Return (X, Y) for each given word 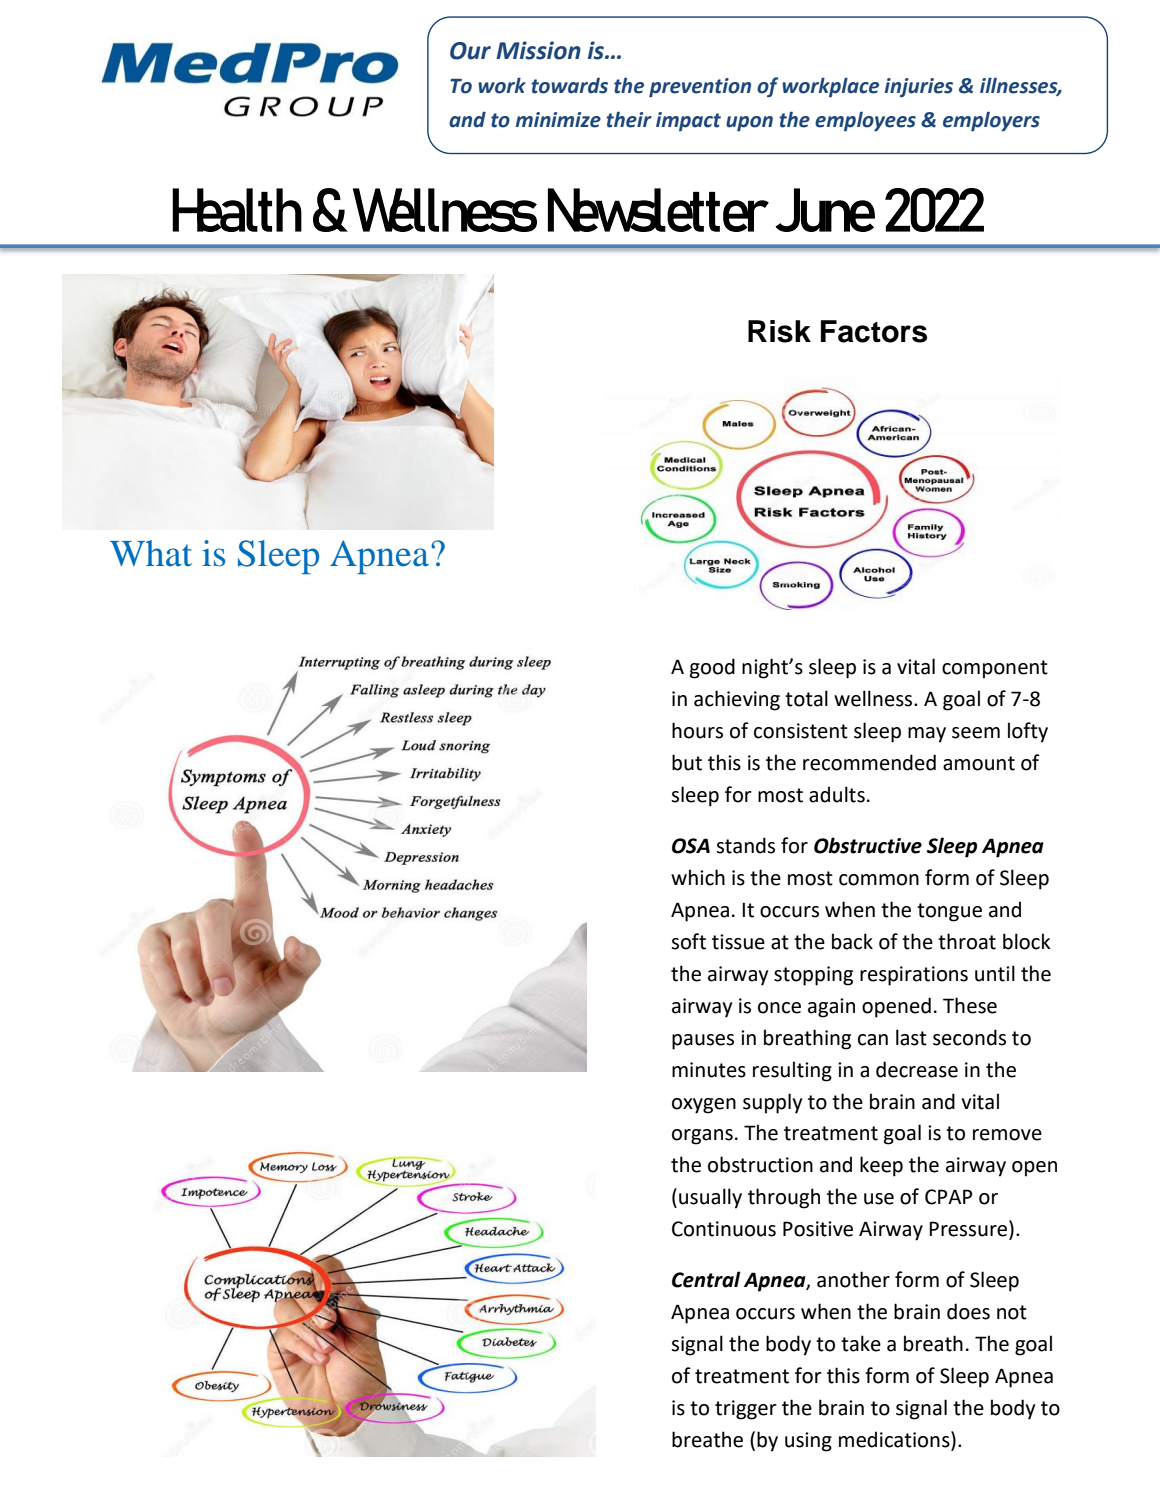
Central (706, 1279)
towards (569, 85)
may (927, 735)
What (151, 553)
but (687, 762)
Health (237, 210)
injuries (919, 88)
